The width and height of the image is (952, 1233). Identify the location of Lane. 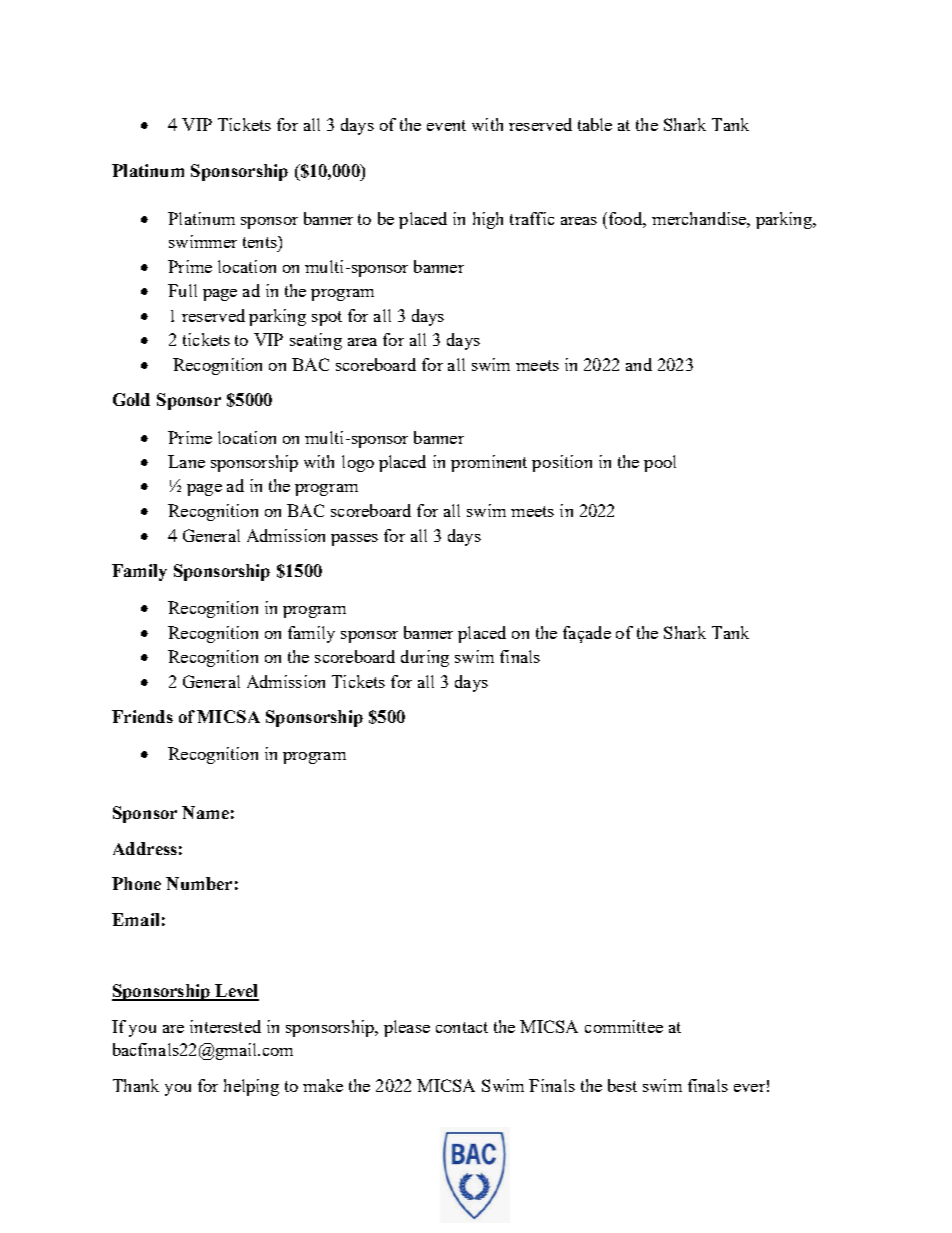
(186, 461).
